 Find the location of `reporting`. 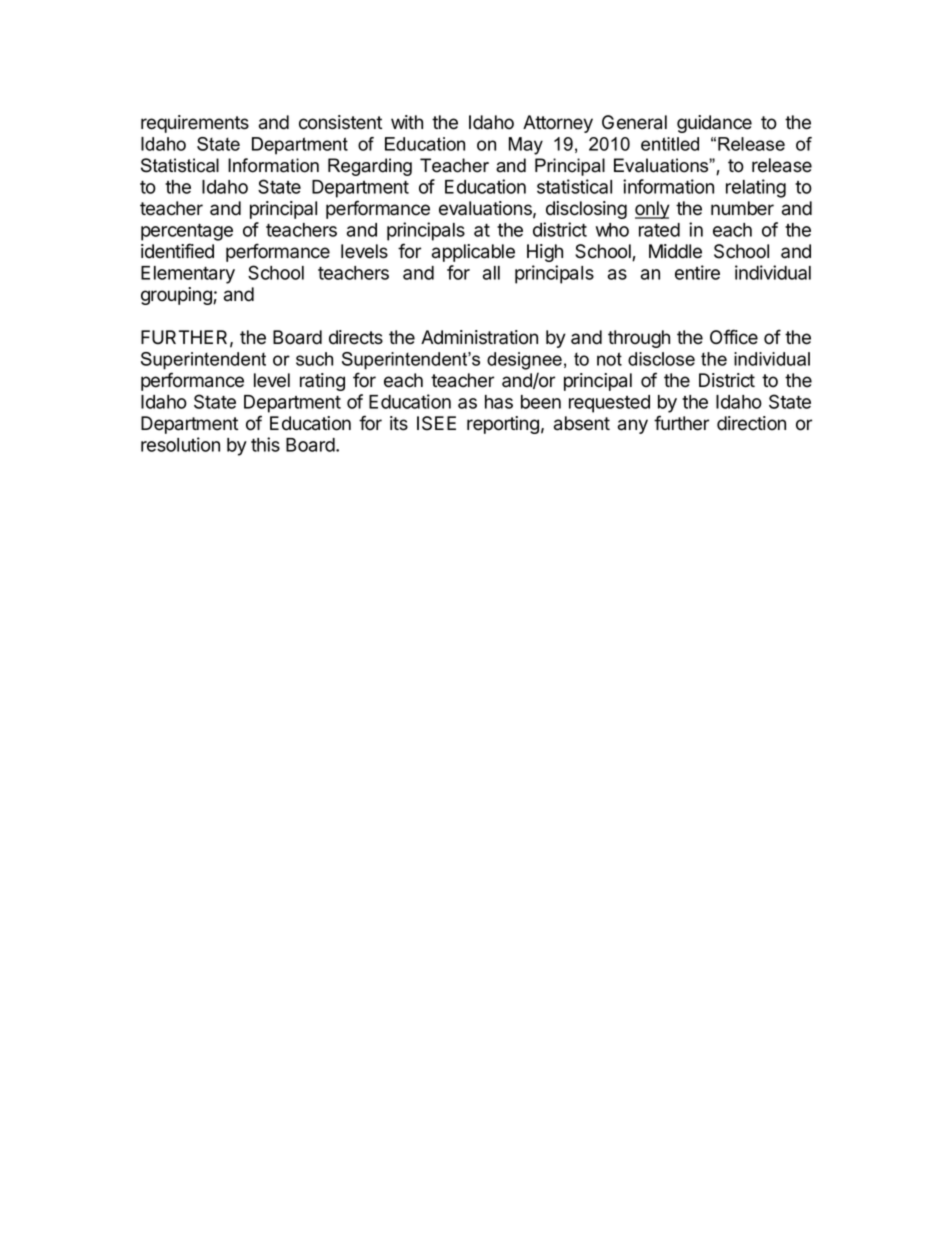

reporting is located at coordinates (503, 425).
